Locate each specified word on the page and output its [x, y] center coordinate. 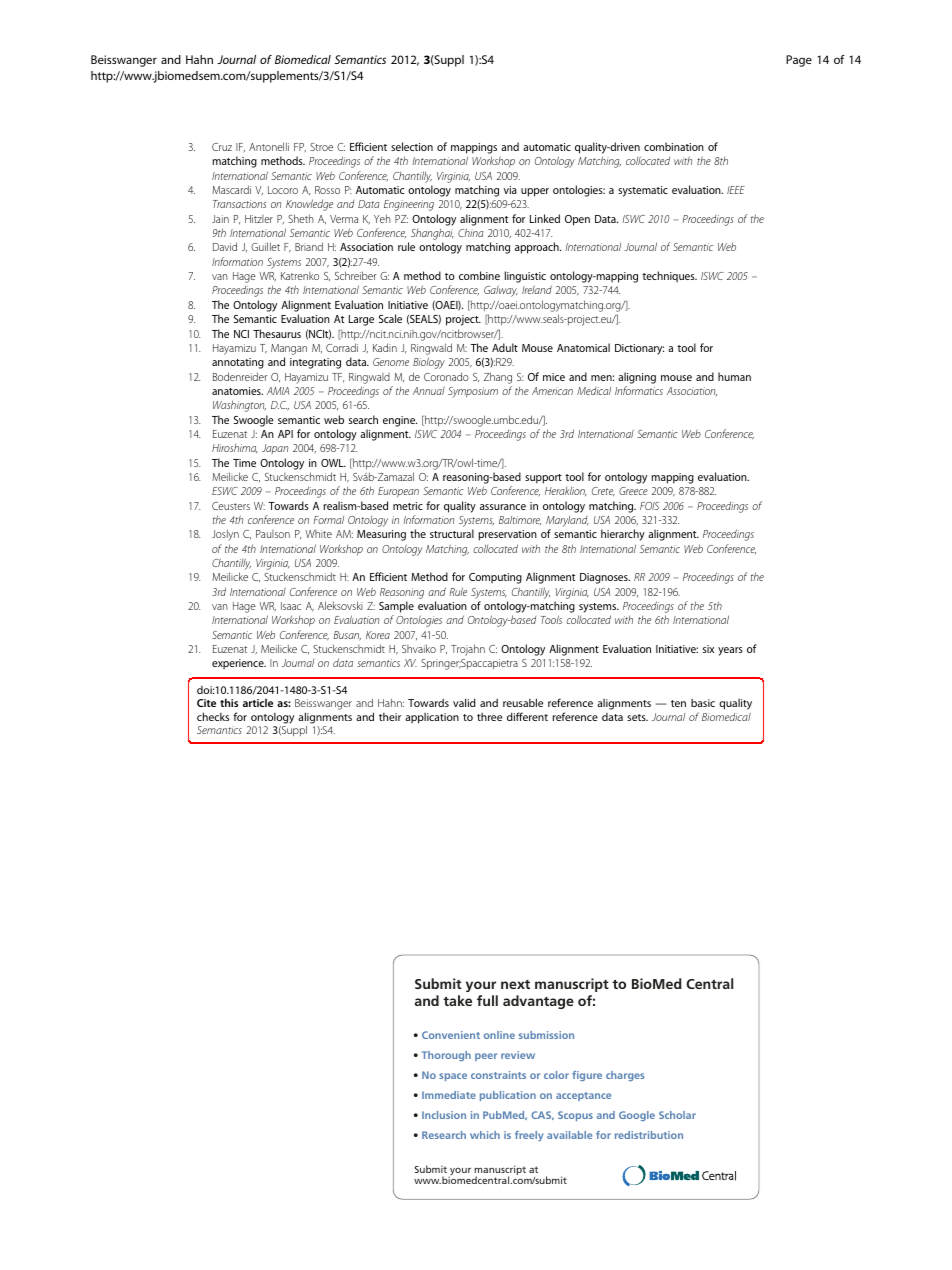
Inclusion [444, 1115]
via [510, 190]
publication [508, 1096]
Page [799, 61]
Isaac [291, 606]
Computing [495, 578]
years [730, 651]
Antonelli [269, 146]
